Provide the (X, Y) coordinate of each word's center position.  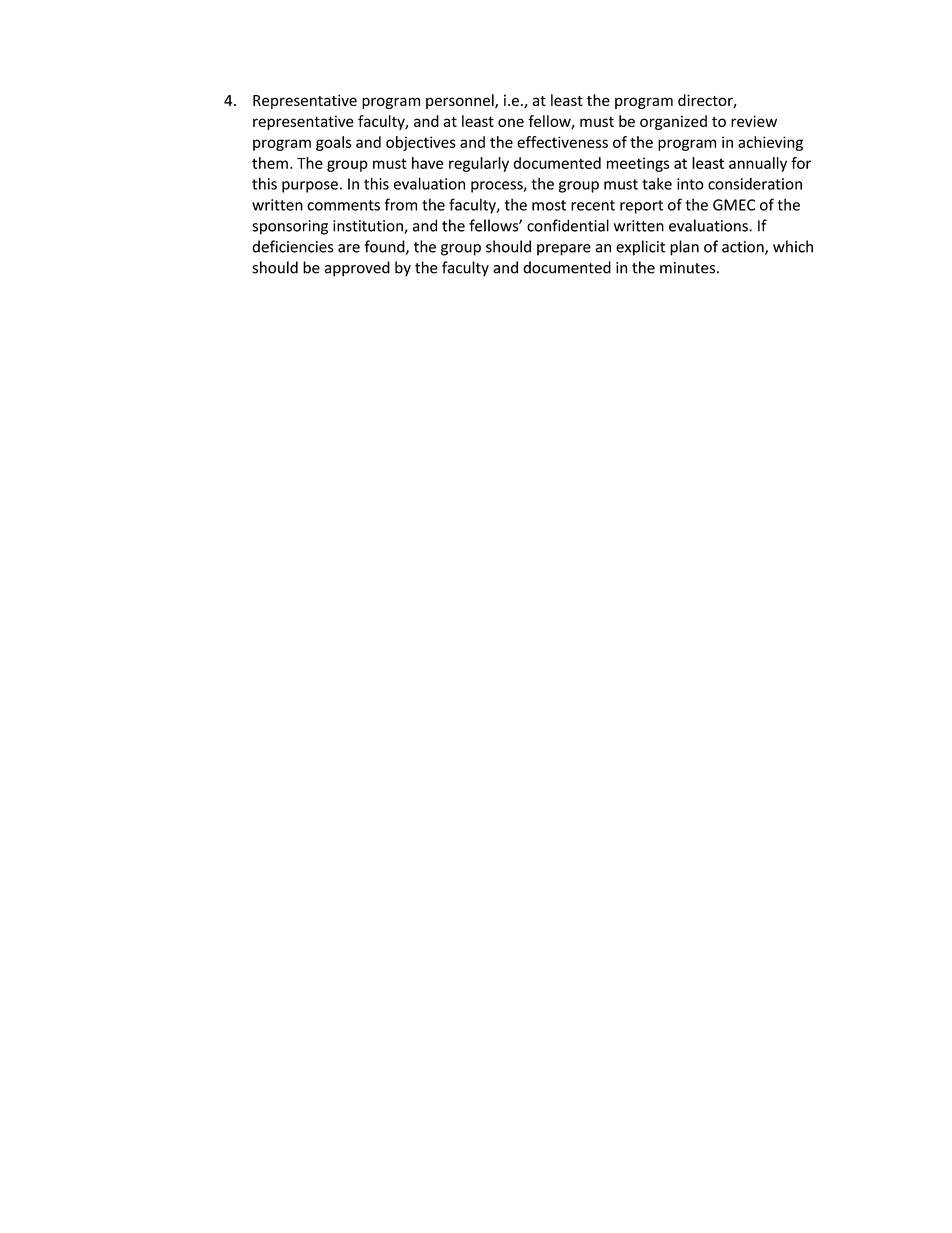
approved (357, 269)
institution (369, 227)
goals (334, 143)
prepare (564, 250)
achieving (770, 143)
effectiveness (562, 142)
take (657, 183)
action (744, 248)
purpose (310, 187)
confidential (568, 225)
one (511, 122)
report (641, 207)
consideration (755, 183)
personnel (461, 101)
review (754, 121)
